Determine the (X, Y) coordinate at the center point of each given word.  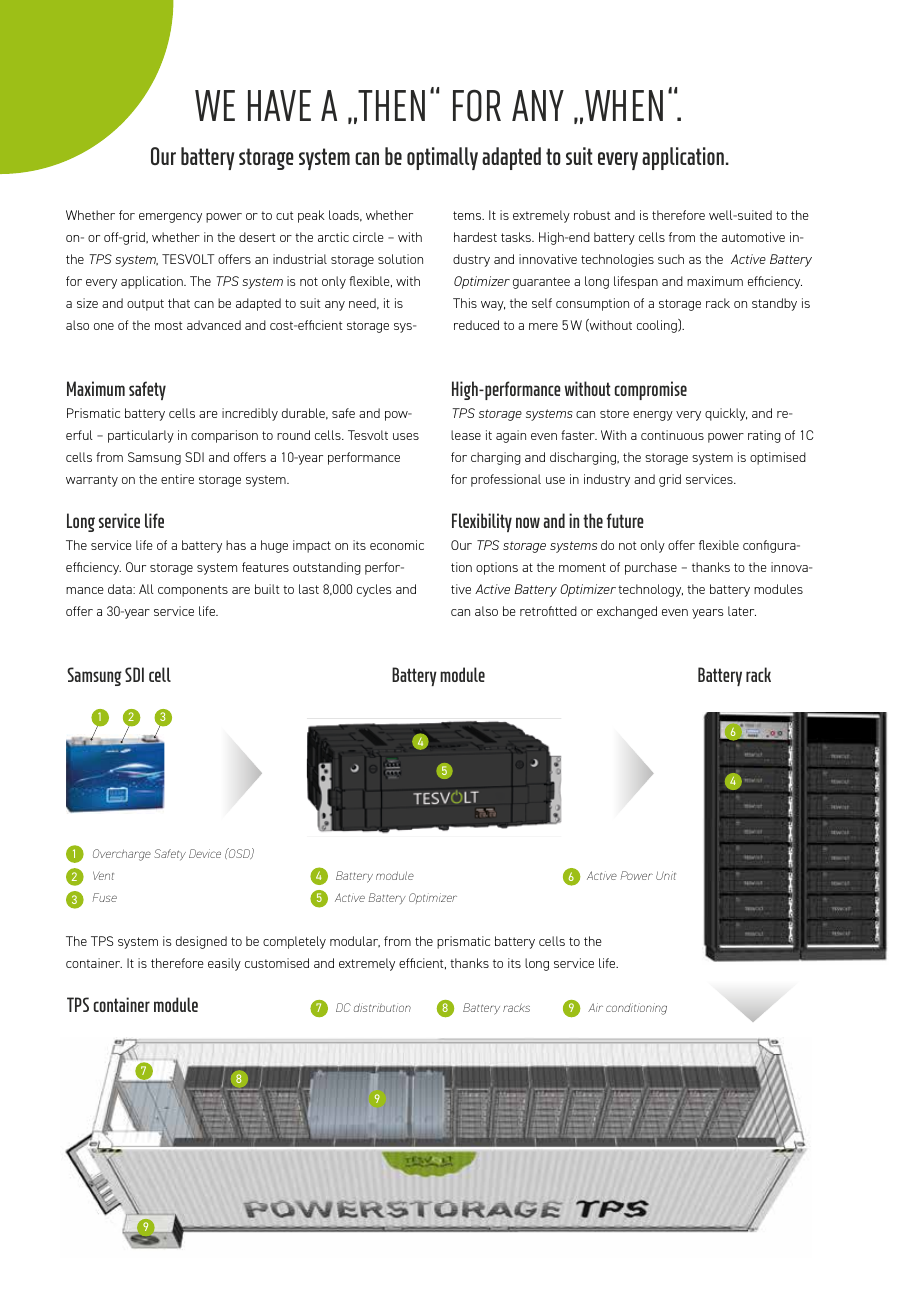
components (193, 591)
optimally (442, 158)
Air (595, 1007)
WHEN (624, 105)
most (168, 325)
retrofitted (548, 611)
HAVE (279, 105)
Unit (666, 875)
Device (205, 853)
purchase (651, 568)
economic (397, 545)
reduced (476, 325)
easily (224, 964)
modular (355, 942)
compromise (651, 390)
